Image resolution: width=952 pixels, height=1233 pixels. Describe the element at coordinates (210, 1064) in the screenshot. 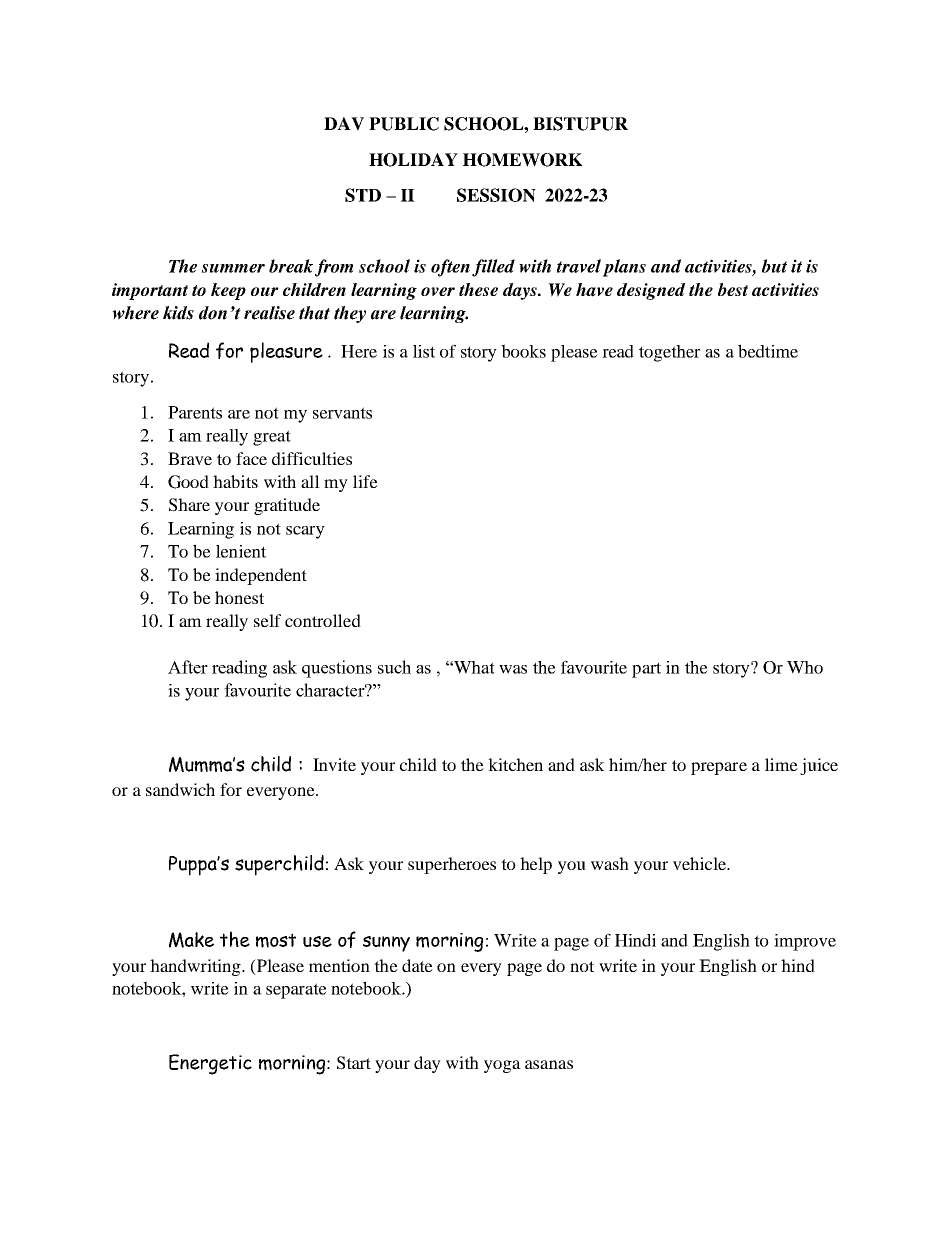

I see `Energetic` at that location.
